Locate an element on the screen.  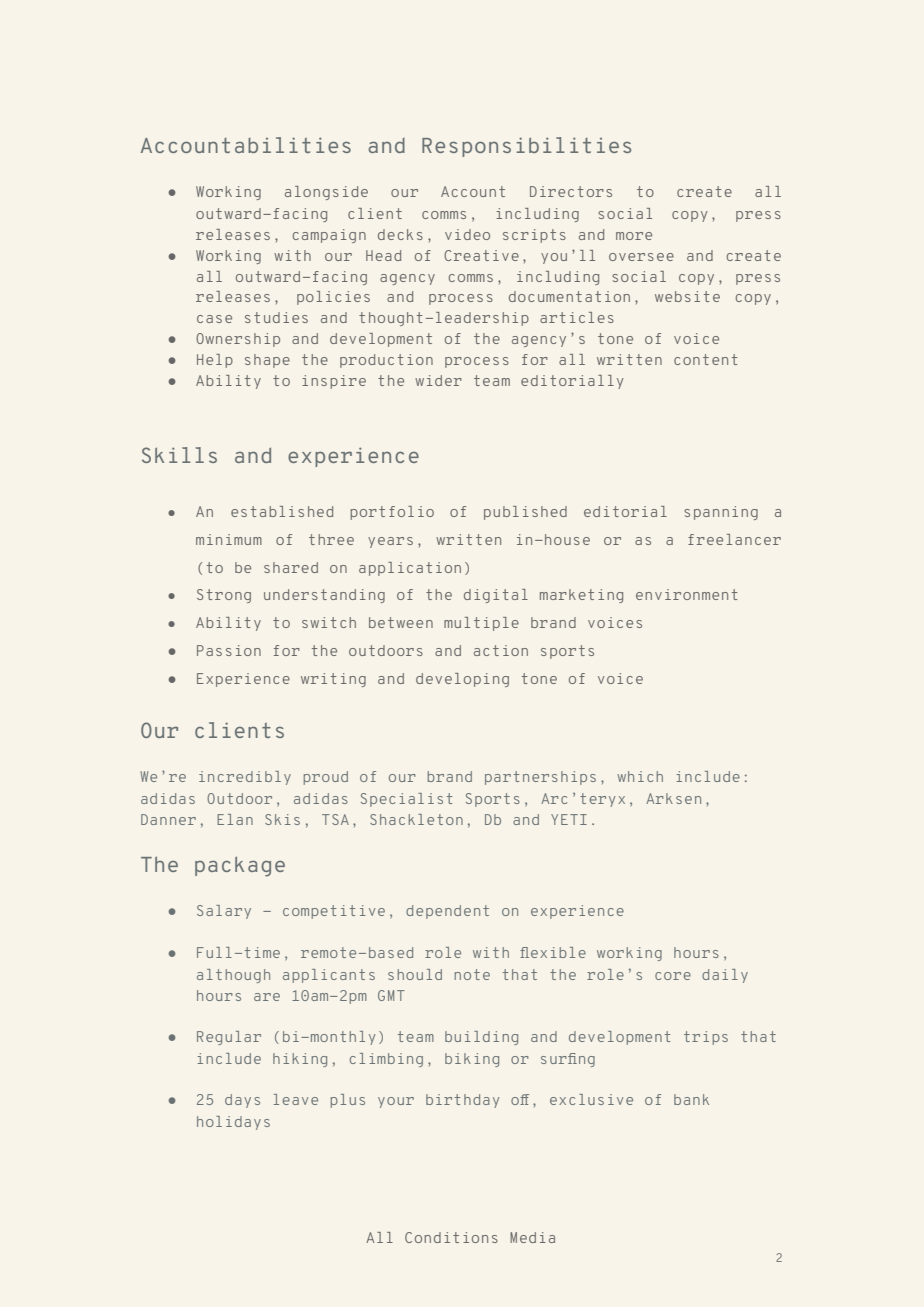
portfolio is located at coordinates (392, 513).
